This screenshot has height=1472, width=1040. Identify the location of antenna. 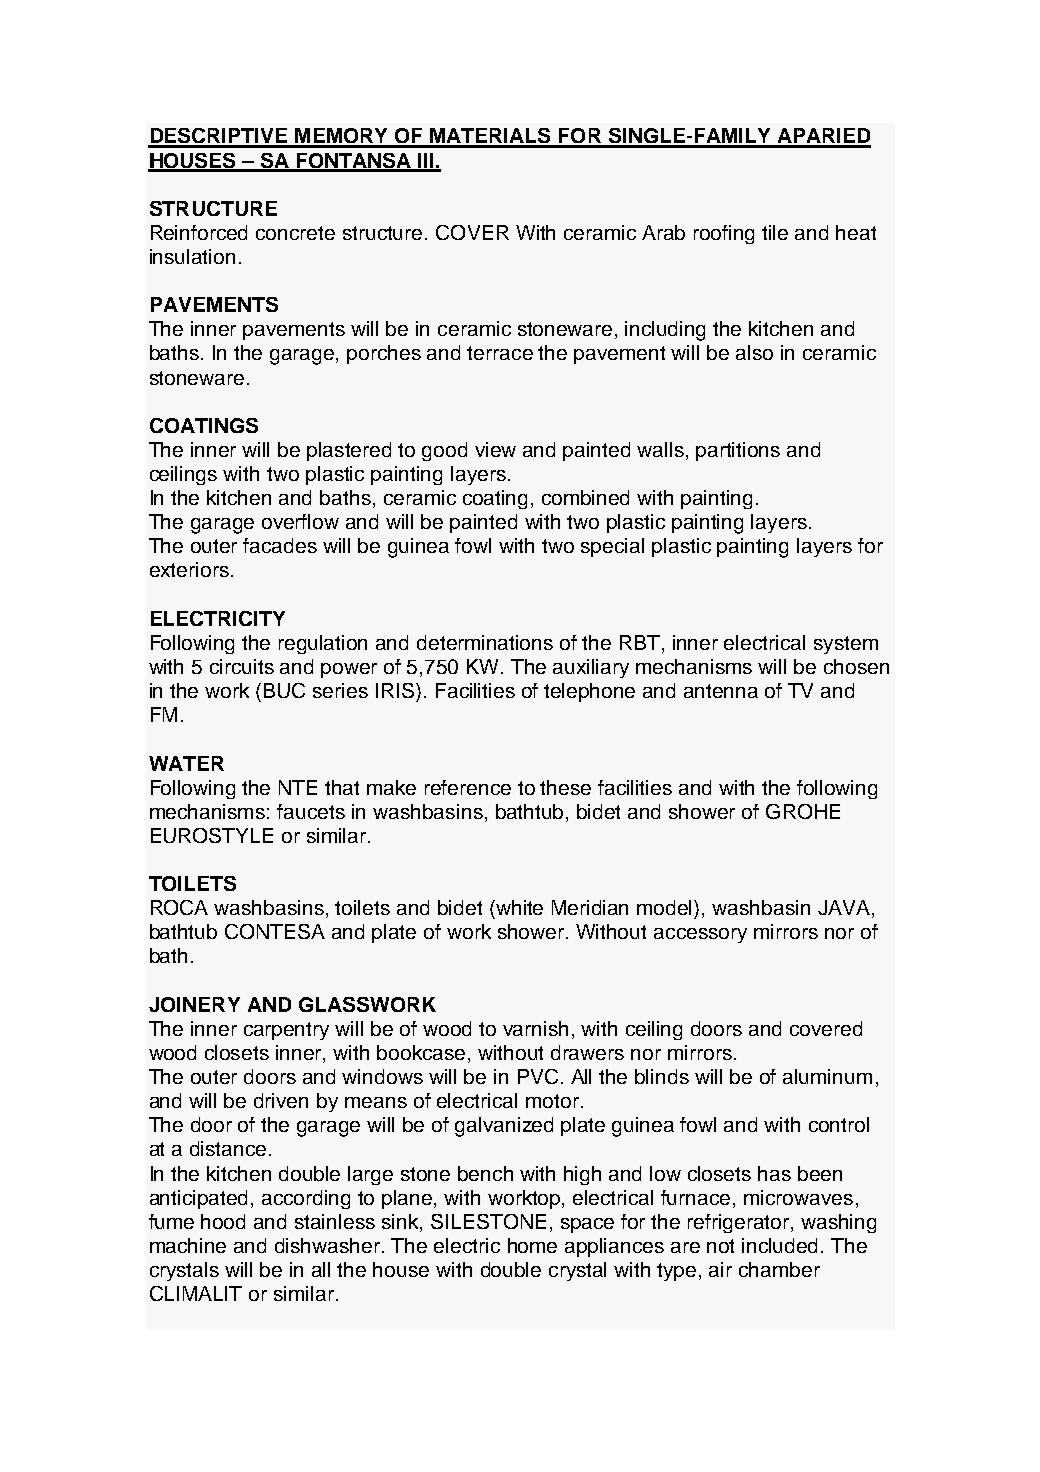
(721, 691).
